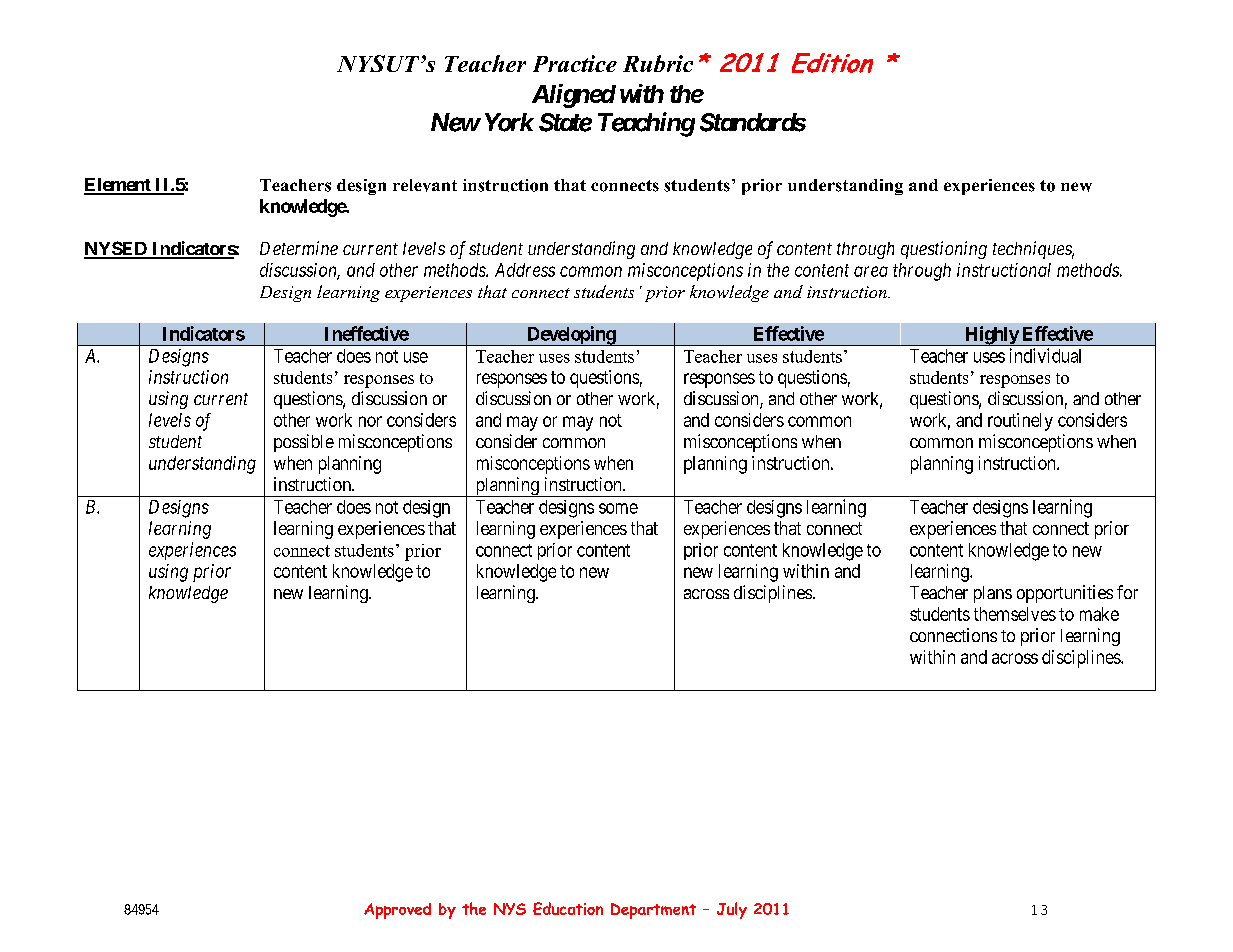  What do you see at coordinates (653, 911) in the screenshot?
I see `Department` at bounding box center [653, 911].
